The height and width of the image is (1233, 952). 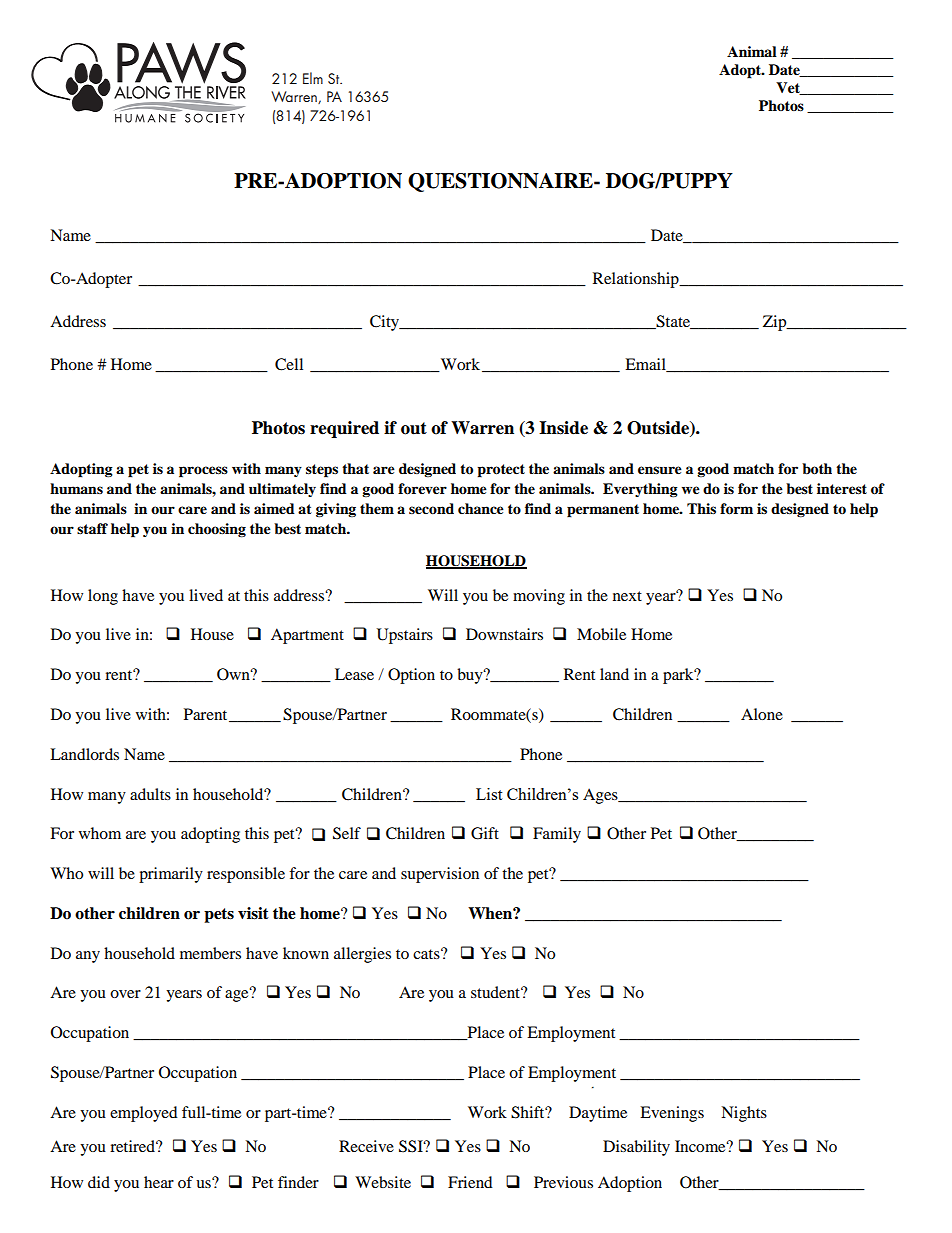 I want to click on Nights, so click(x=744, y=1114).
